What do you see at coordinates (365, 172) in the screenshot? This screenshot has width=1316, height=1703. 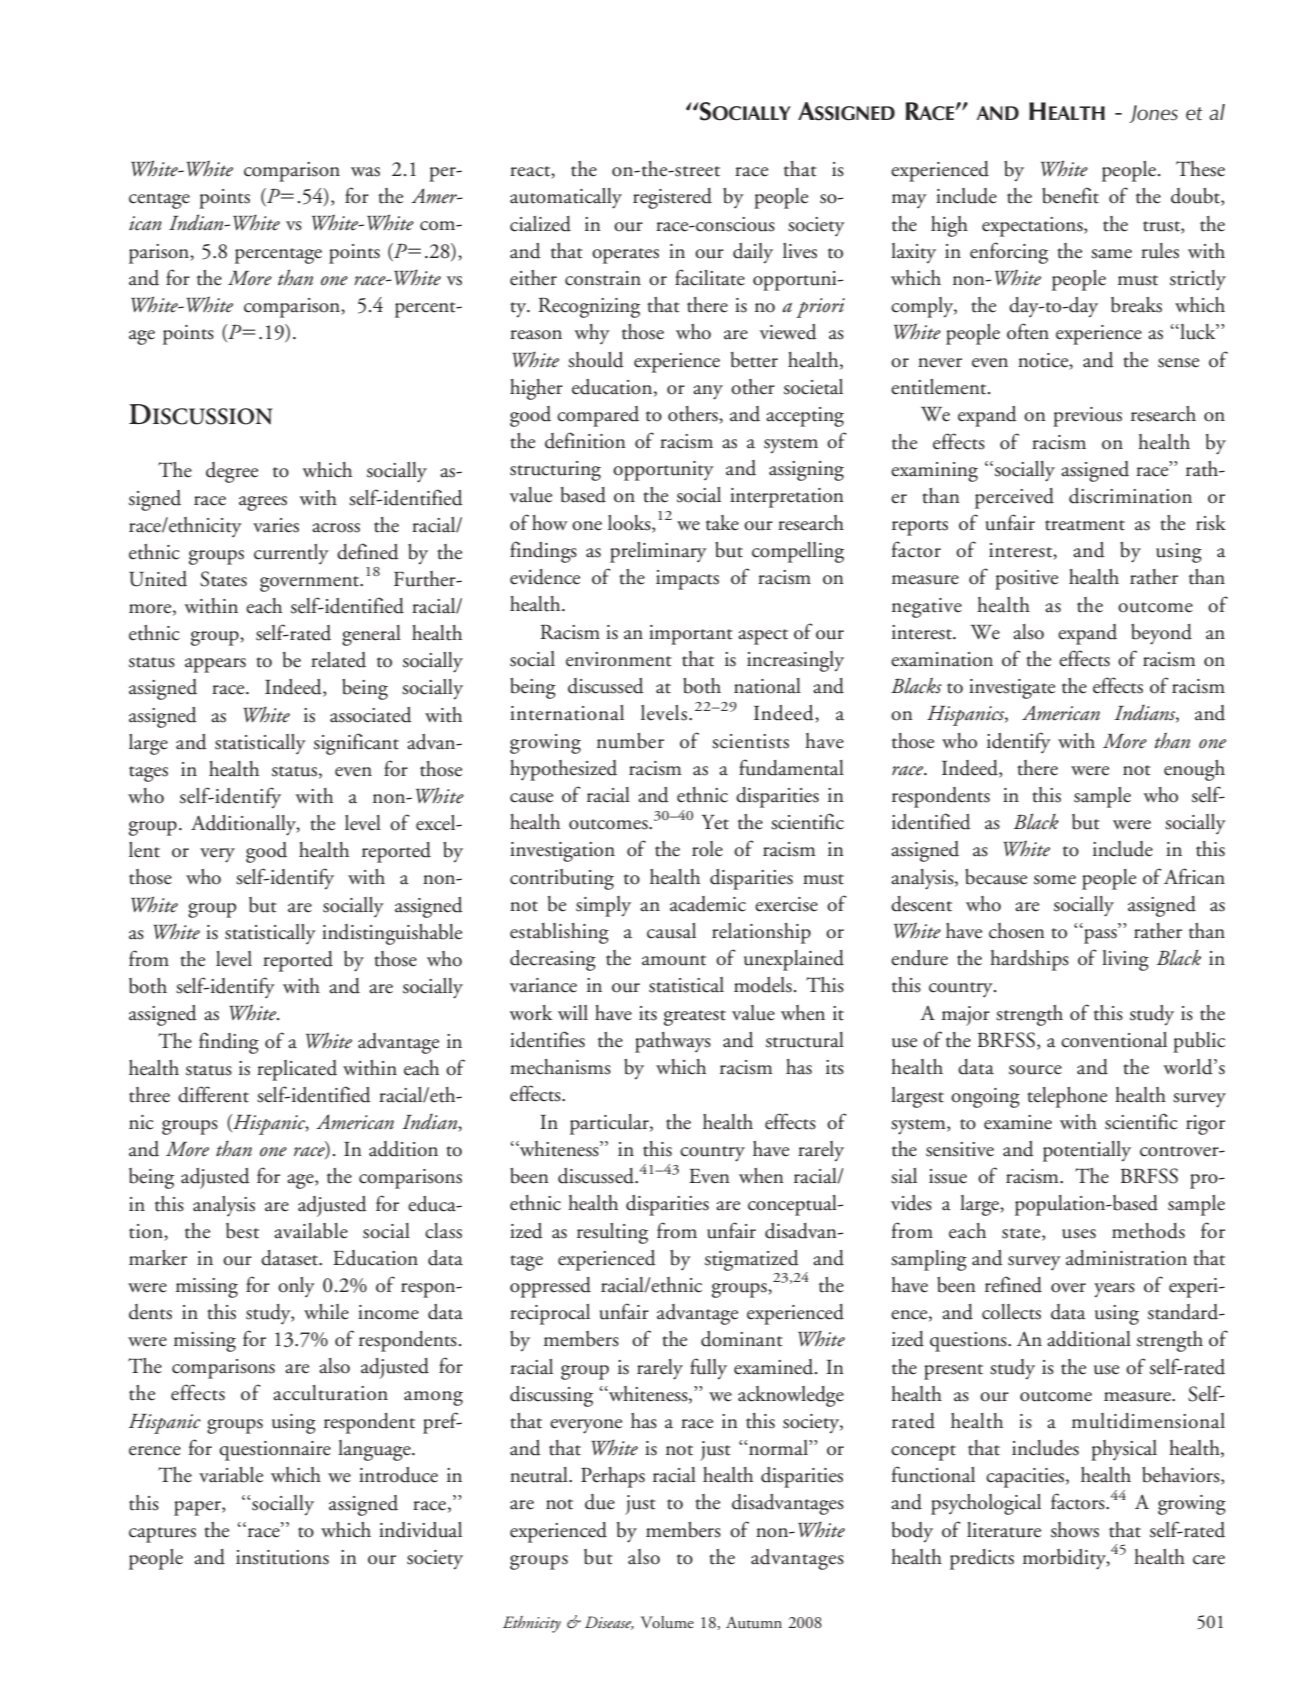 I see `was` at bounding box center [365, 172].
